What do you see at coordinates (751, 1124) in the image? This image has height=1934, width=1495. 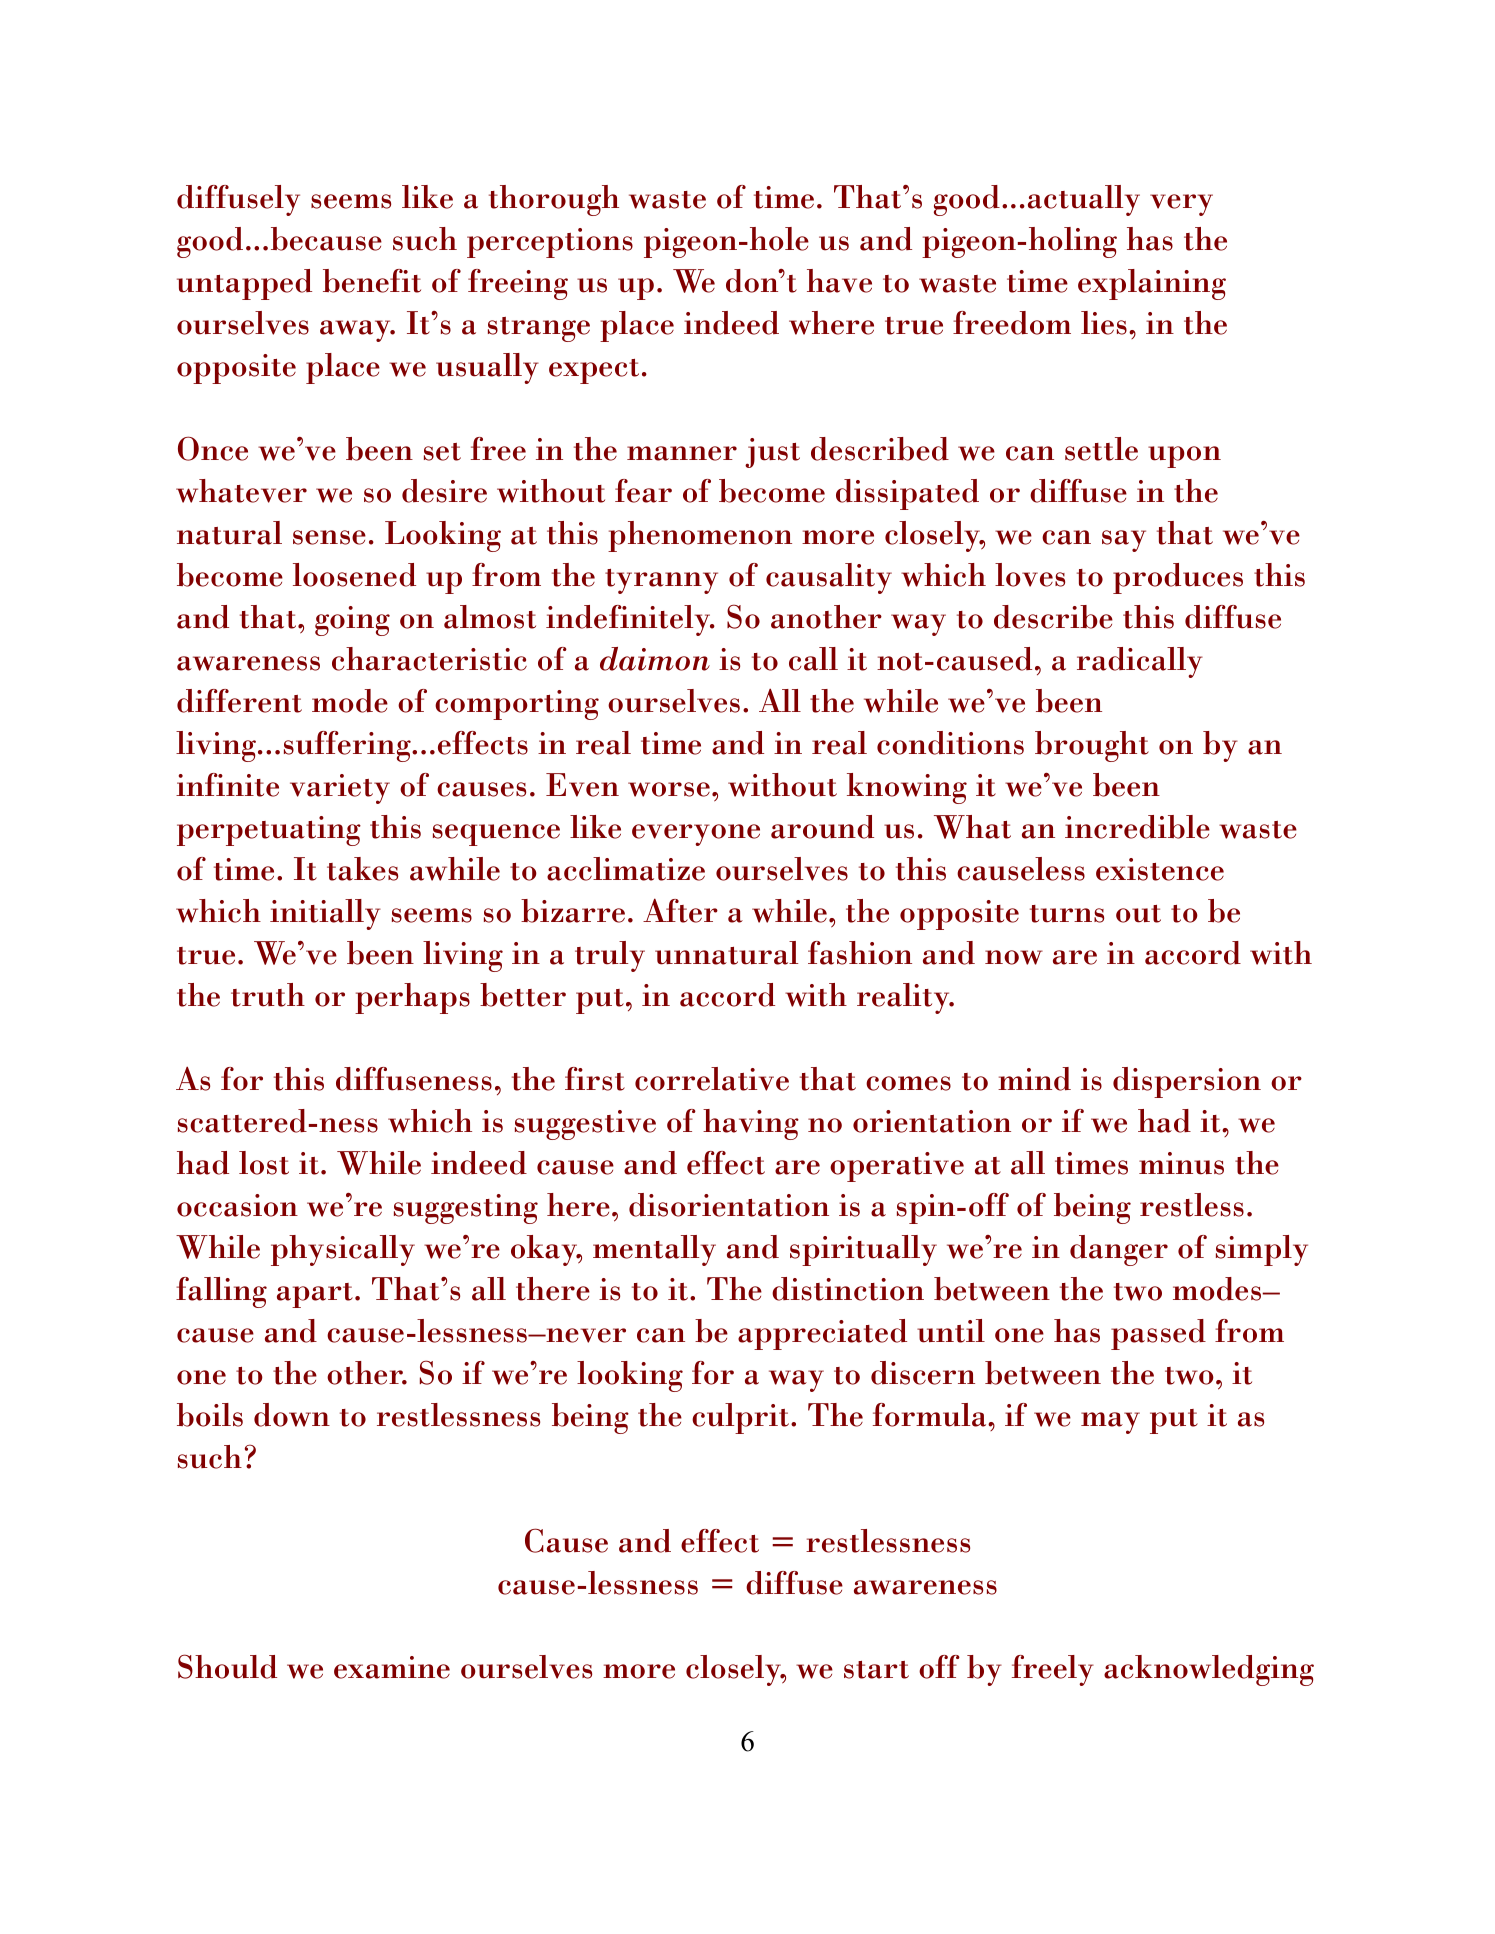 I see `having` at bounding box center [751, 1124].
